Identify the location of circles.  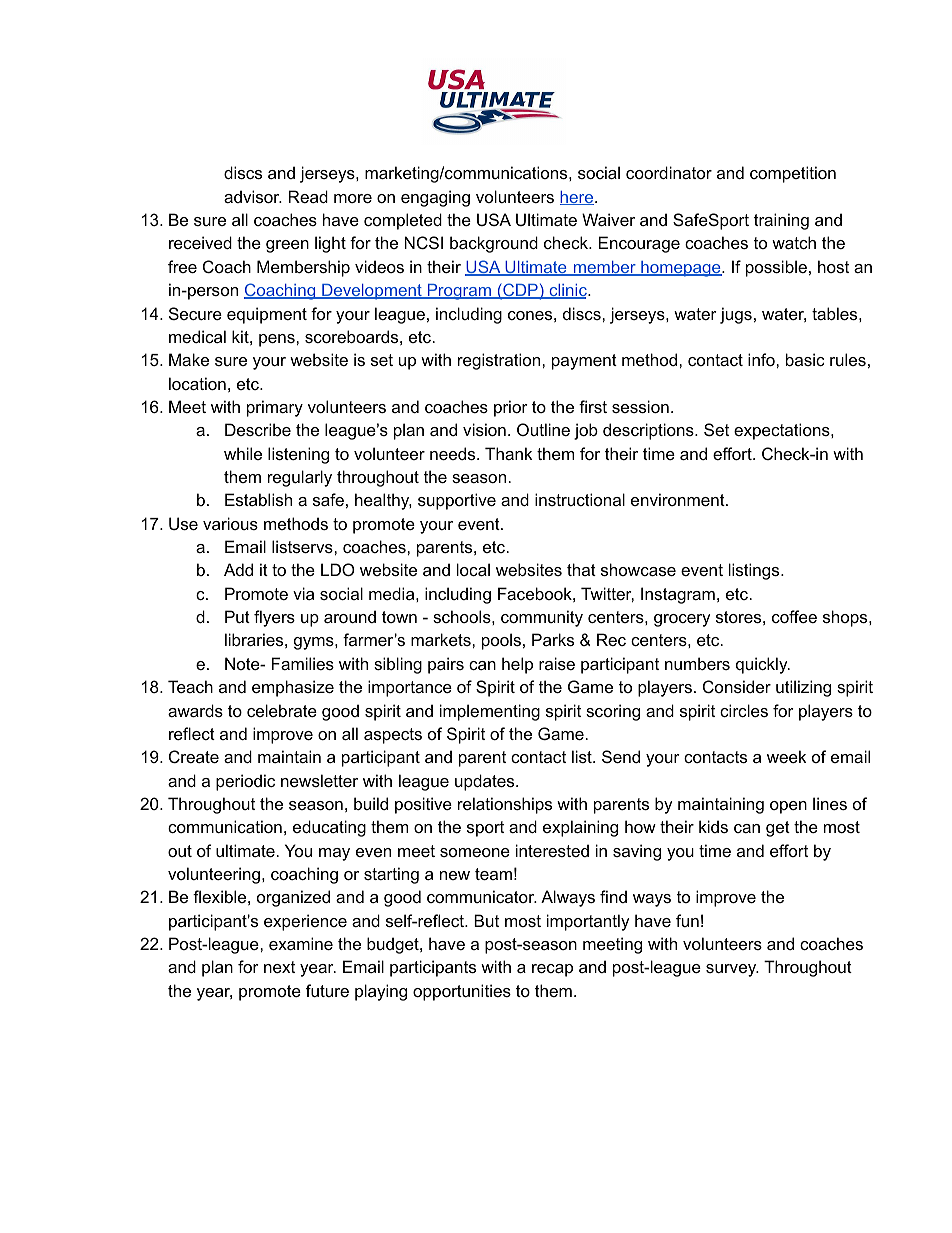
(744, 710).
